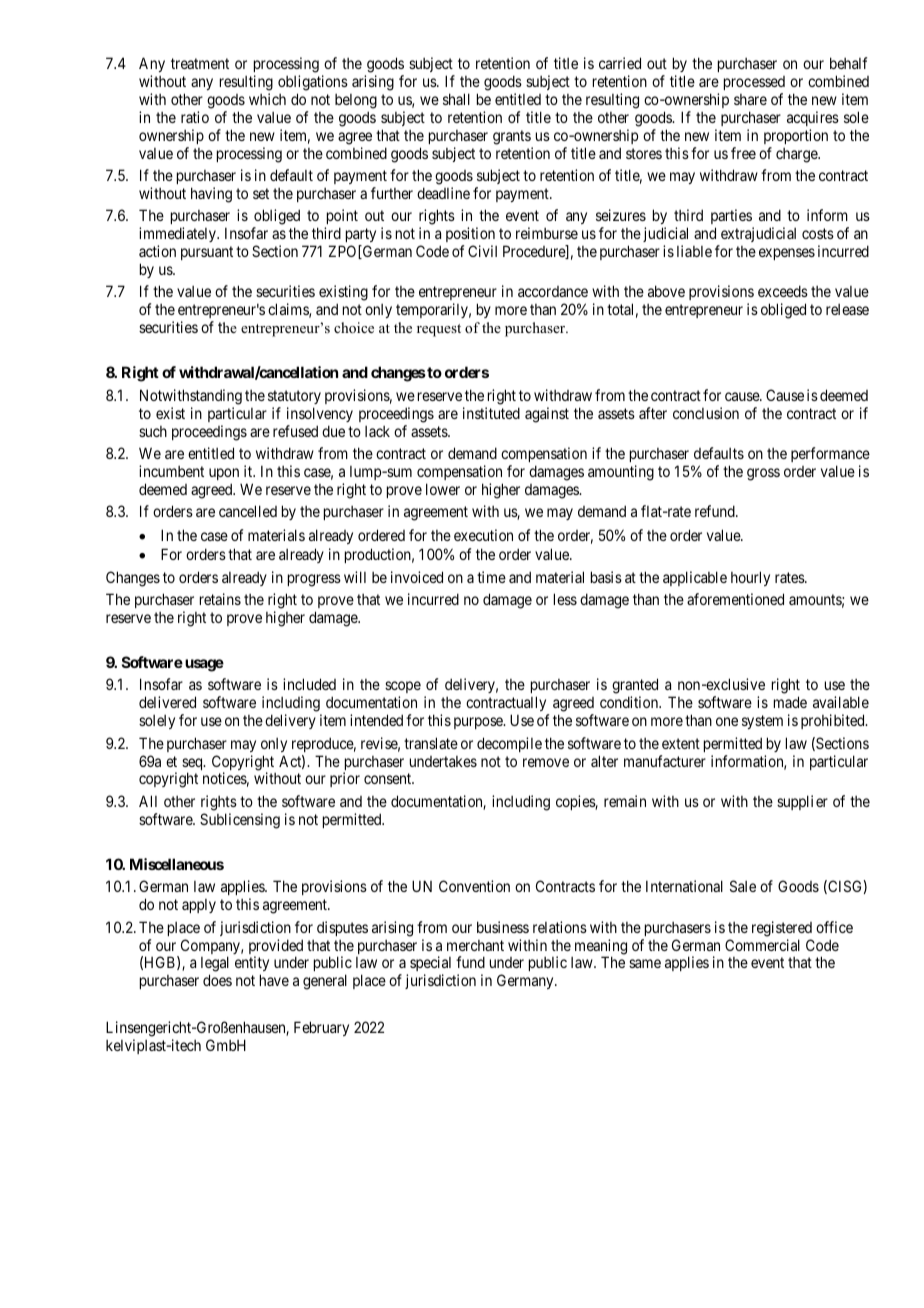  Describe the element at coordinates (475, 945) in the page. I see `merchant` at that location.
